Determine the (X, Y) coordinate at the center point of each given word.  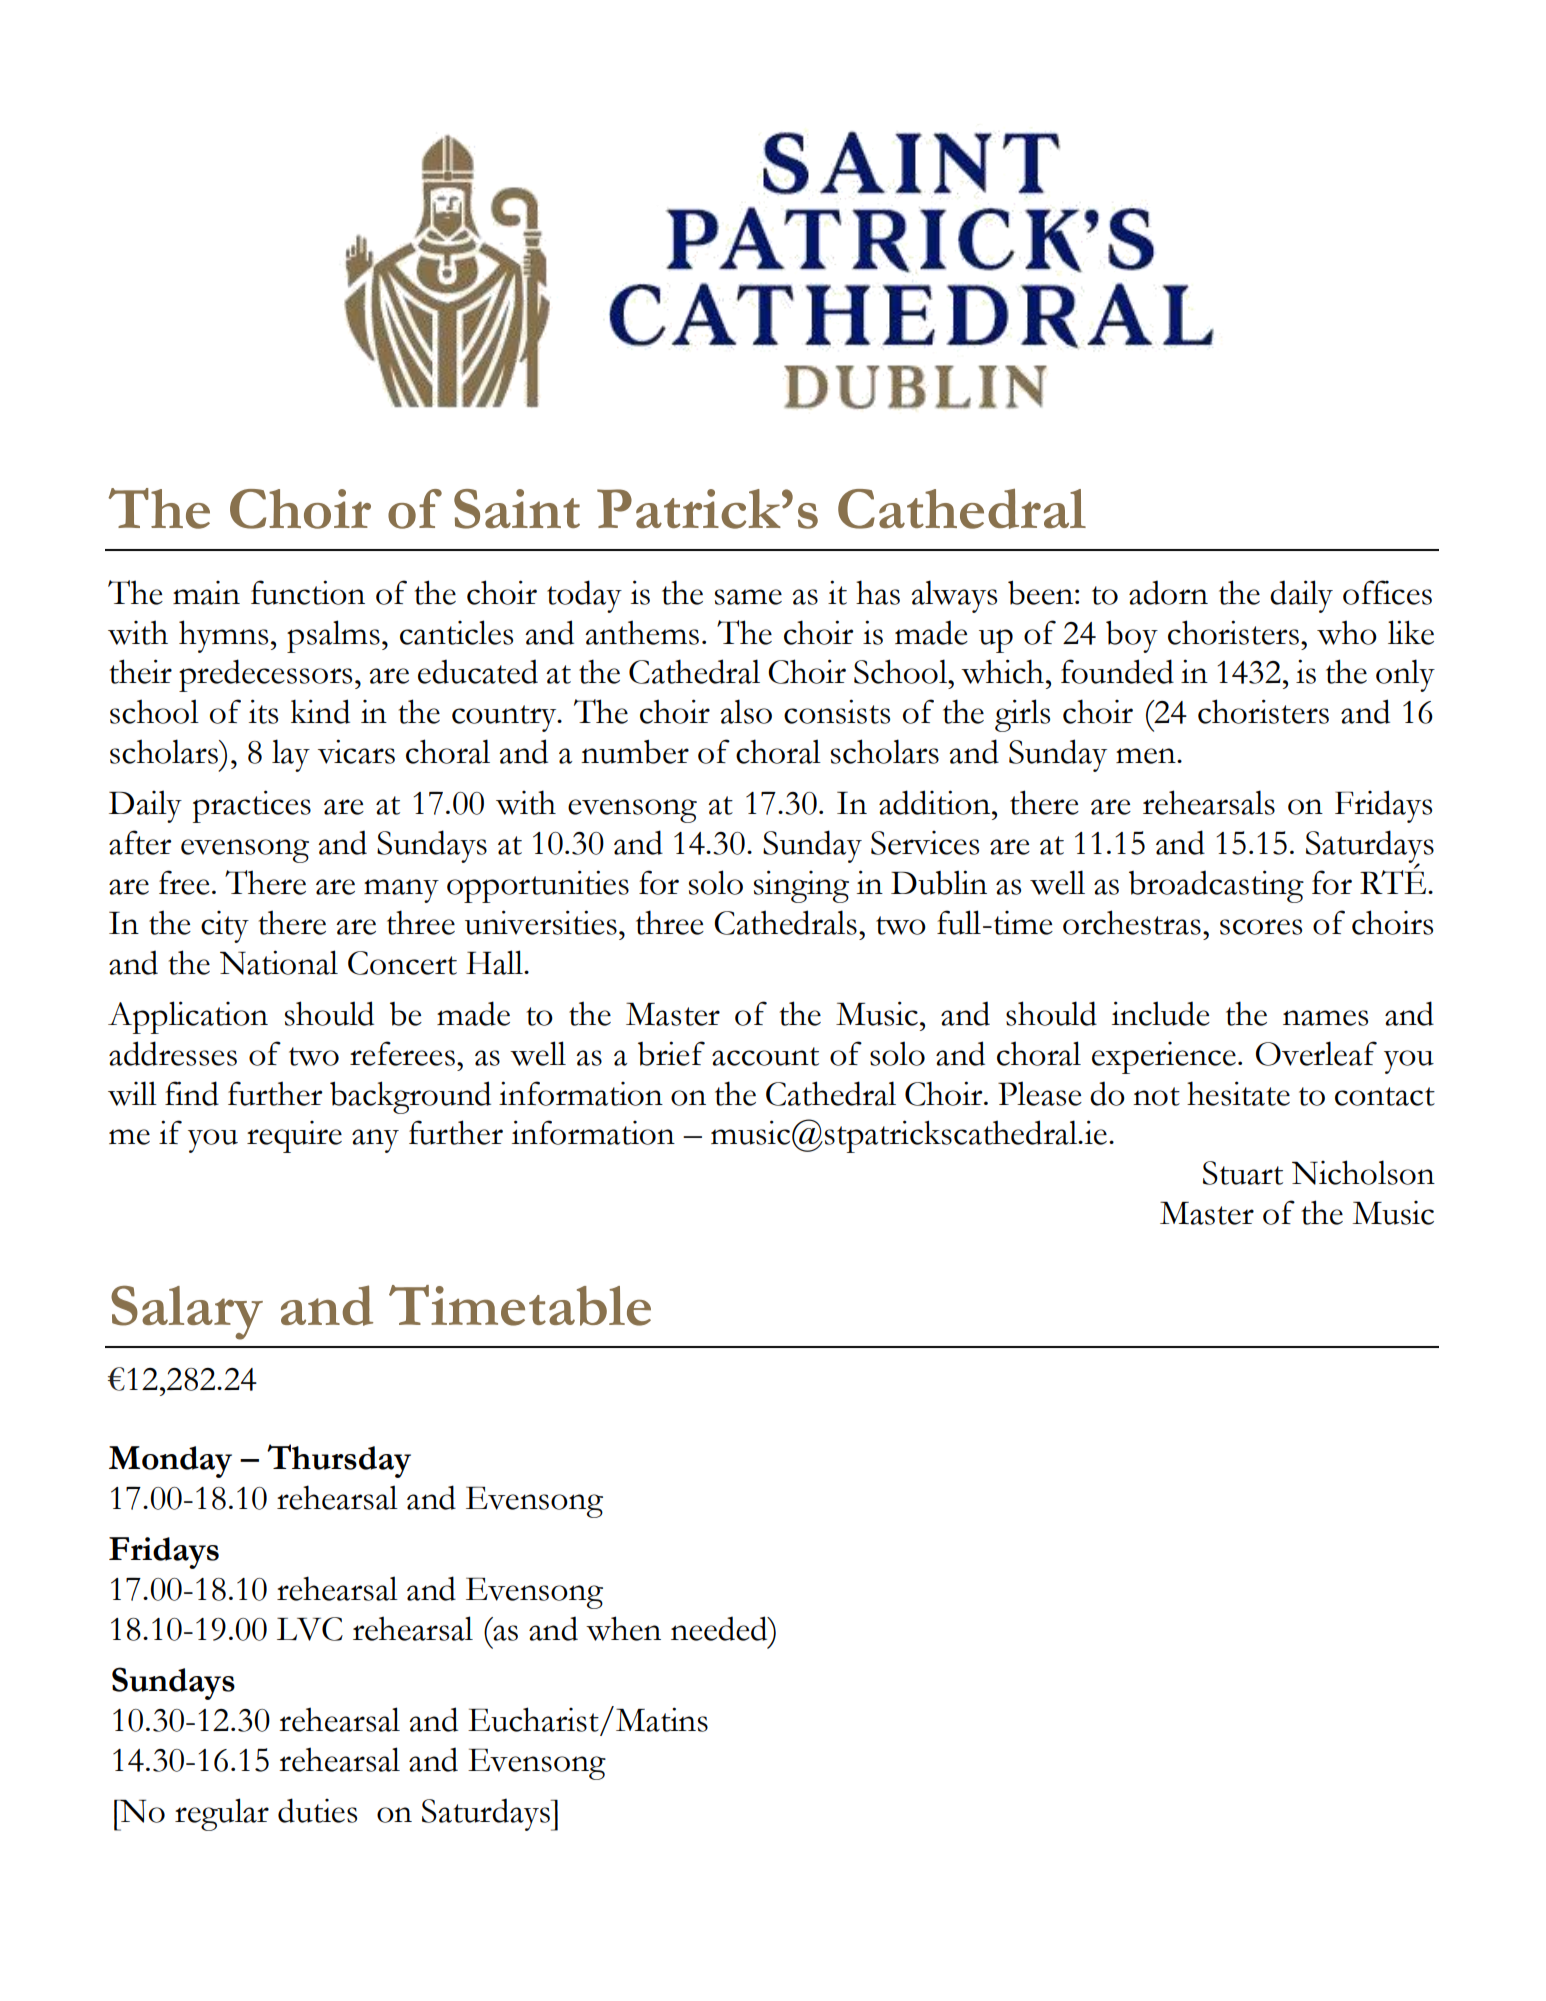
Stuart (1243, 1173)
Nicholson (1363, 1172)
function (308, 592)
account (765, 1056)
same (748, 597)
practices (252, 806)
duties (317, 1810)
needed (720, 1628)
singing (801, 886)
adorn (1168, 592)
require (294, 1137)
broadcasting (1216, 886)
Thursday (339, 1461)
